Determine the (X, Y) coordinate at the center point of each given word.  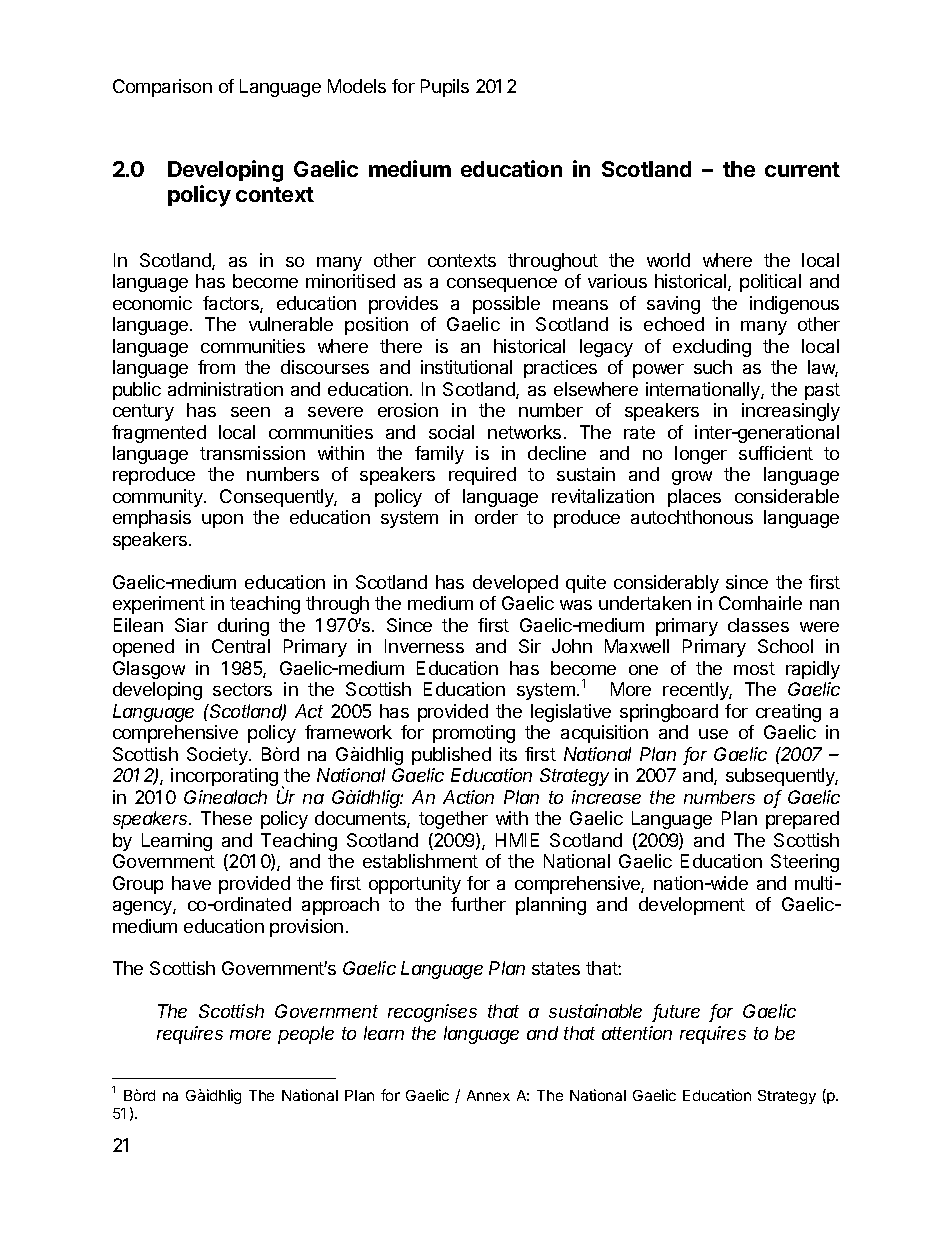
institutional (466, 367)
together (453, 820)
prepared (802, 820)
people (306, 1035)
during (243, 627)
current (802, 169)
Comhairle (760, 603)
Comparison (162, 88)
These (226, 818)
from (216, 367)
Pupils (445, 88)
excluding (712, 348)
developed (515, 584)
